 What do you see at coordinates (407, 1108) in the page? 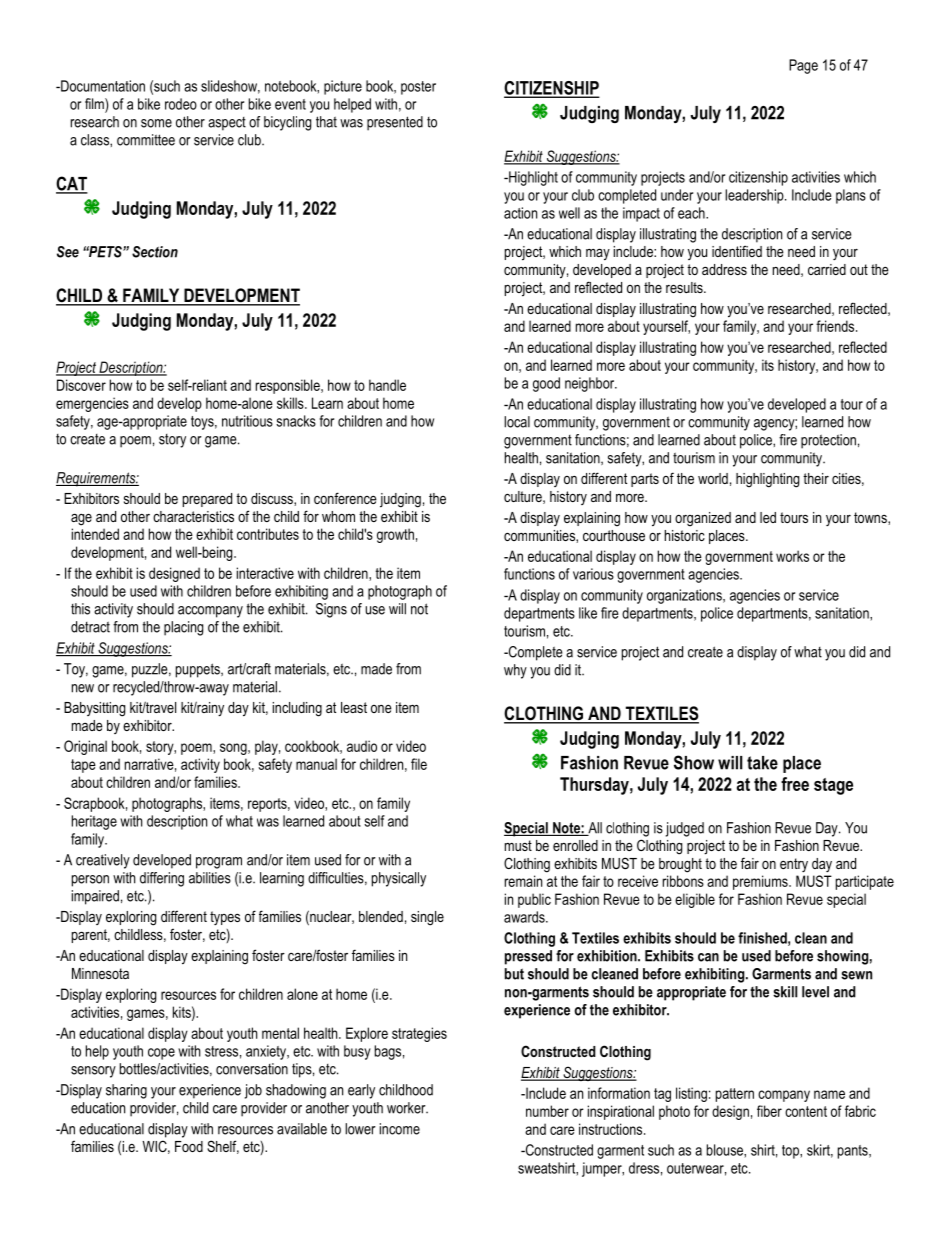
I see `worker` at bounding box center [407, 1108].
